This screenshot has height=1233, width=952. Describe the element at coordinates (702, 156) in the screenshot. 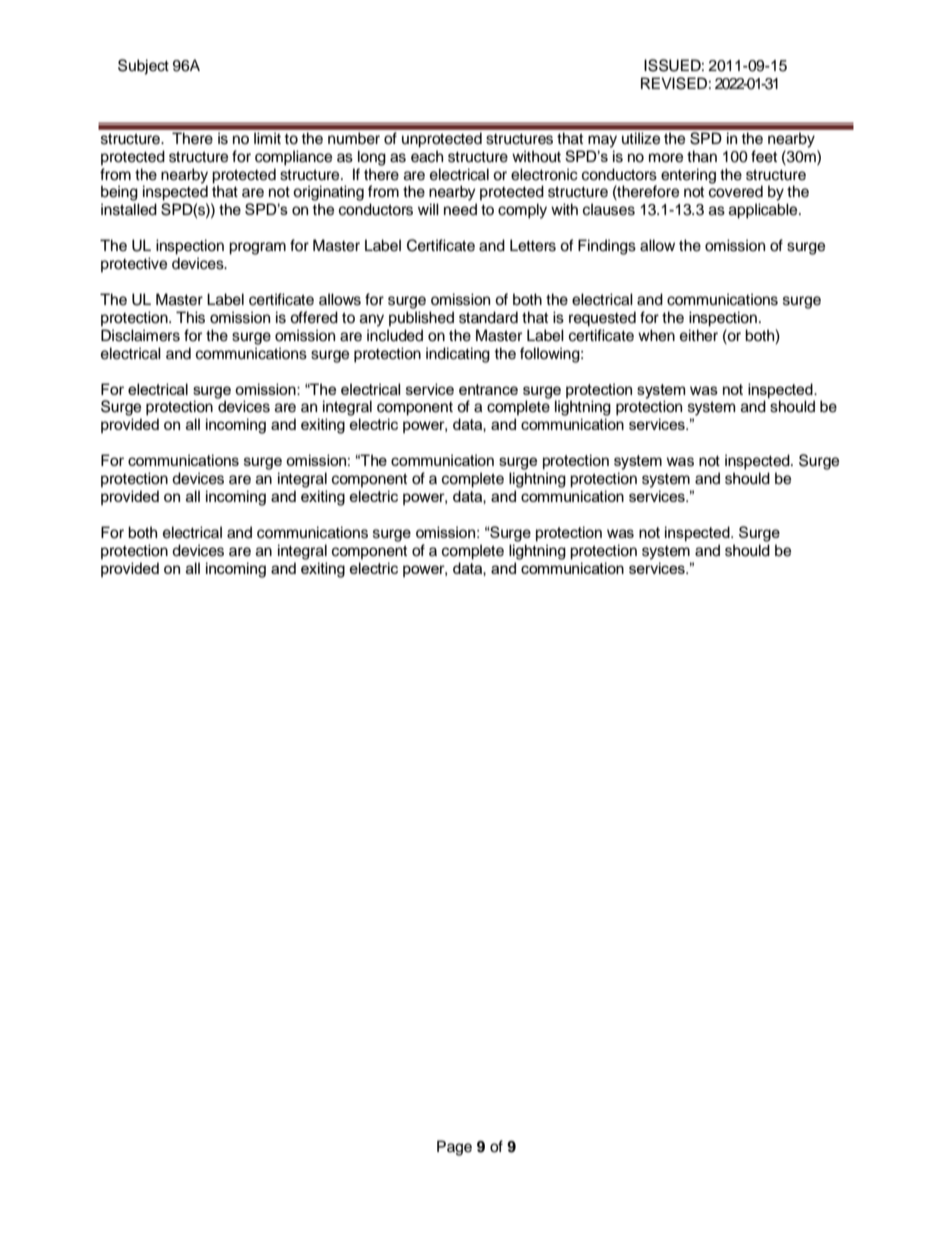

I see `than` at that location.
